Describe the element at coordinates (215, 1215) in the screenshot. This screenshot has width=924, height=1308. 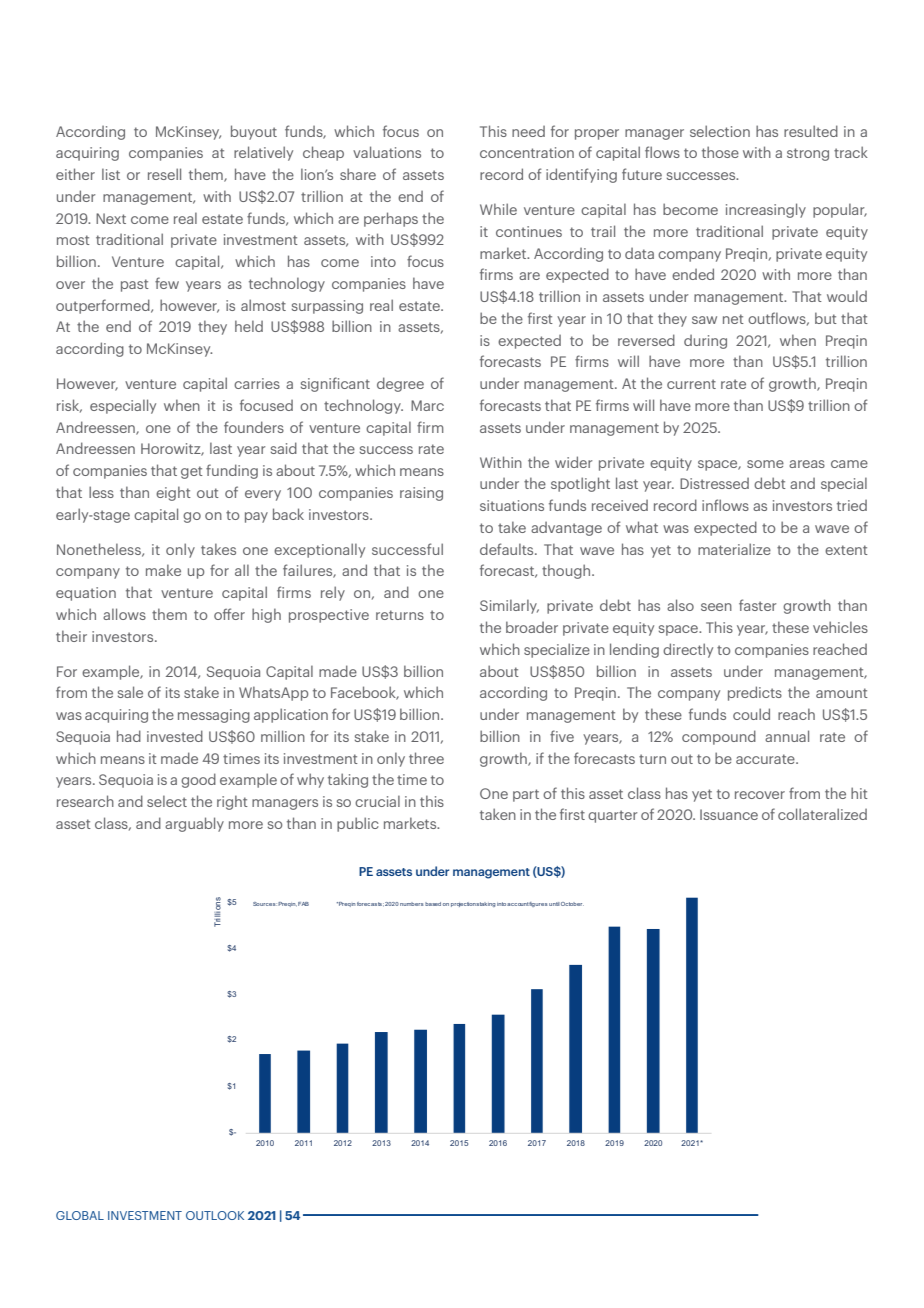
I see `OUTLOOK` at that location.
